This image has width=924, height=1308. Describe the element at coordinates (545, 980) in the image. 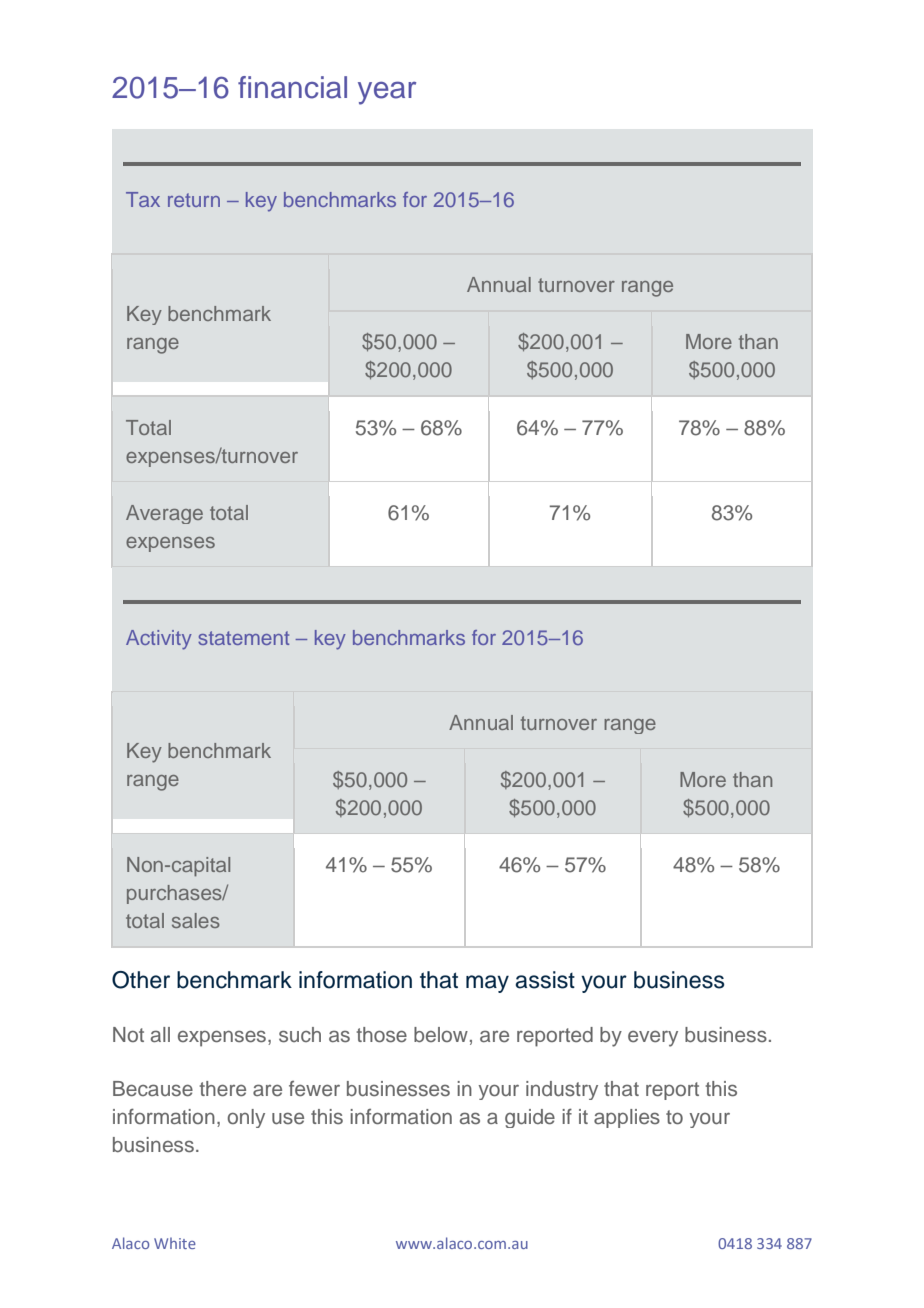

I see `assist` at that location.
